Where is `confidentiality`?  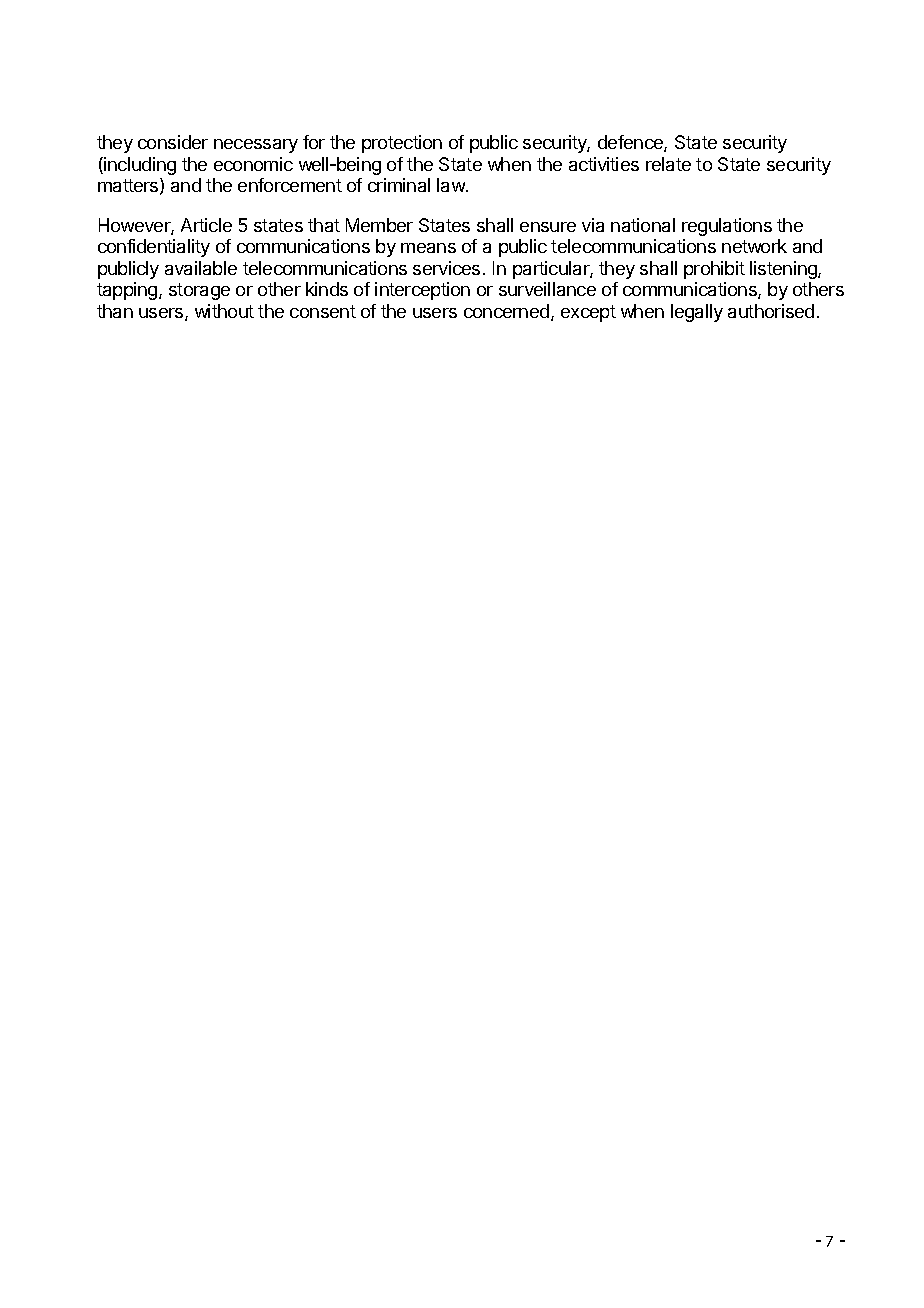
confidentiality is located at coordinates (154, 248).
